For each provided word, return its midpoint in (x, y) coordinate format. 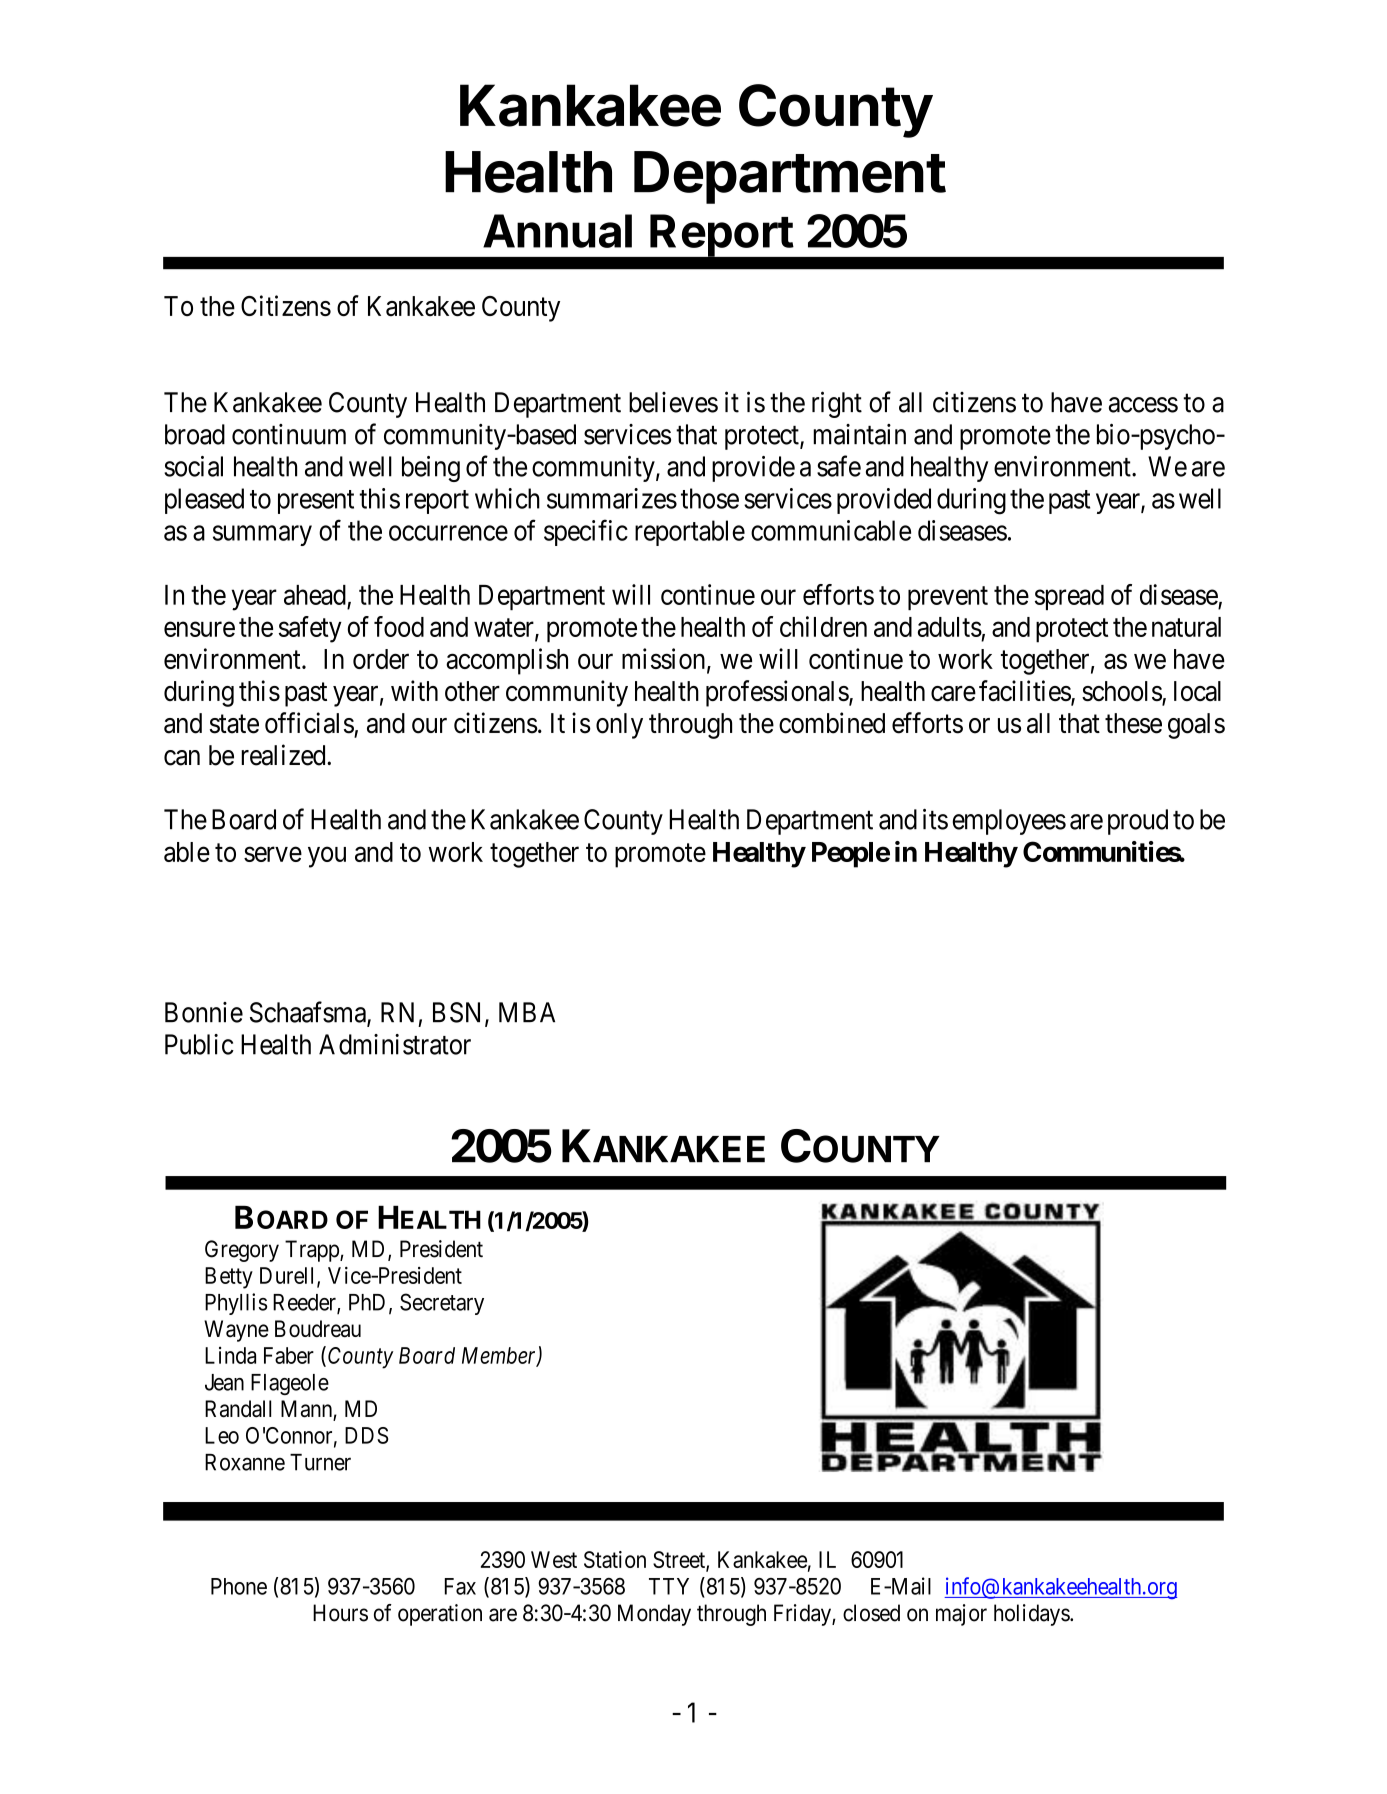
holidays (1032, 1615)
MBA (527, 1012)
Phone (239, 1586)
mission (665, 659)
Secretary (442, 1304)
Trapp (313, 1251)
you (327, 857)
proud (1138, 822)
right (837, 404)
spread (1069, 597)
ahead (315, 595)
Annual (557, 231)
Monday (654, 1615)
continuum (289, 434)
